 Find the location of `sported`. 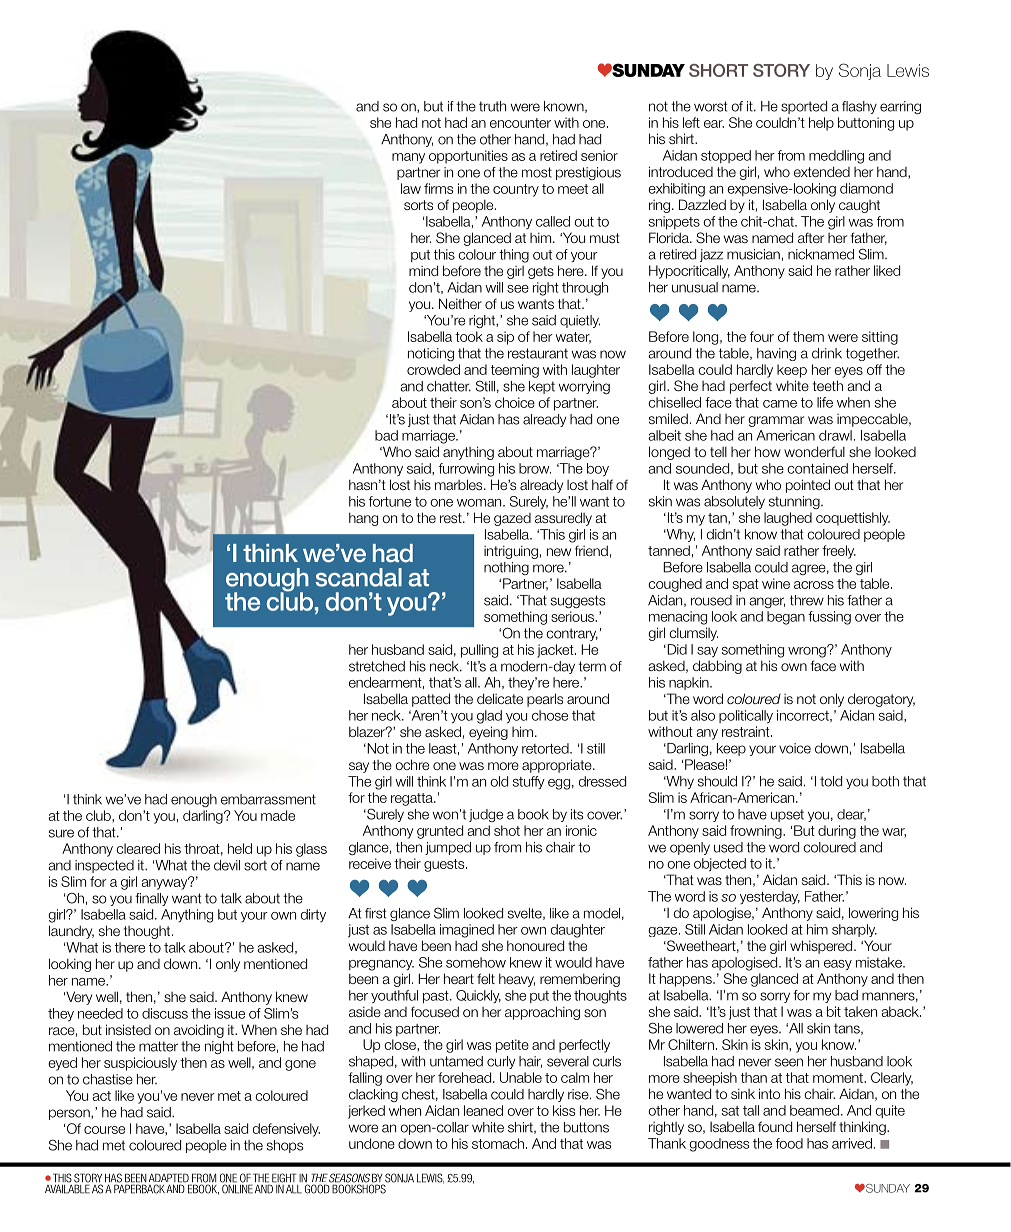

sported is located at coordinates (804, 107).
